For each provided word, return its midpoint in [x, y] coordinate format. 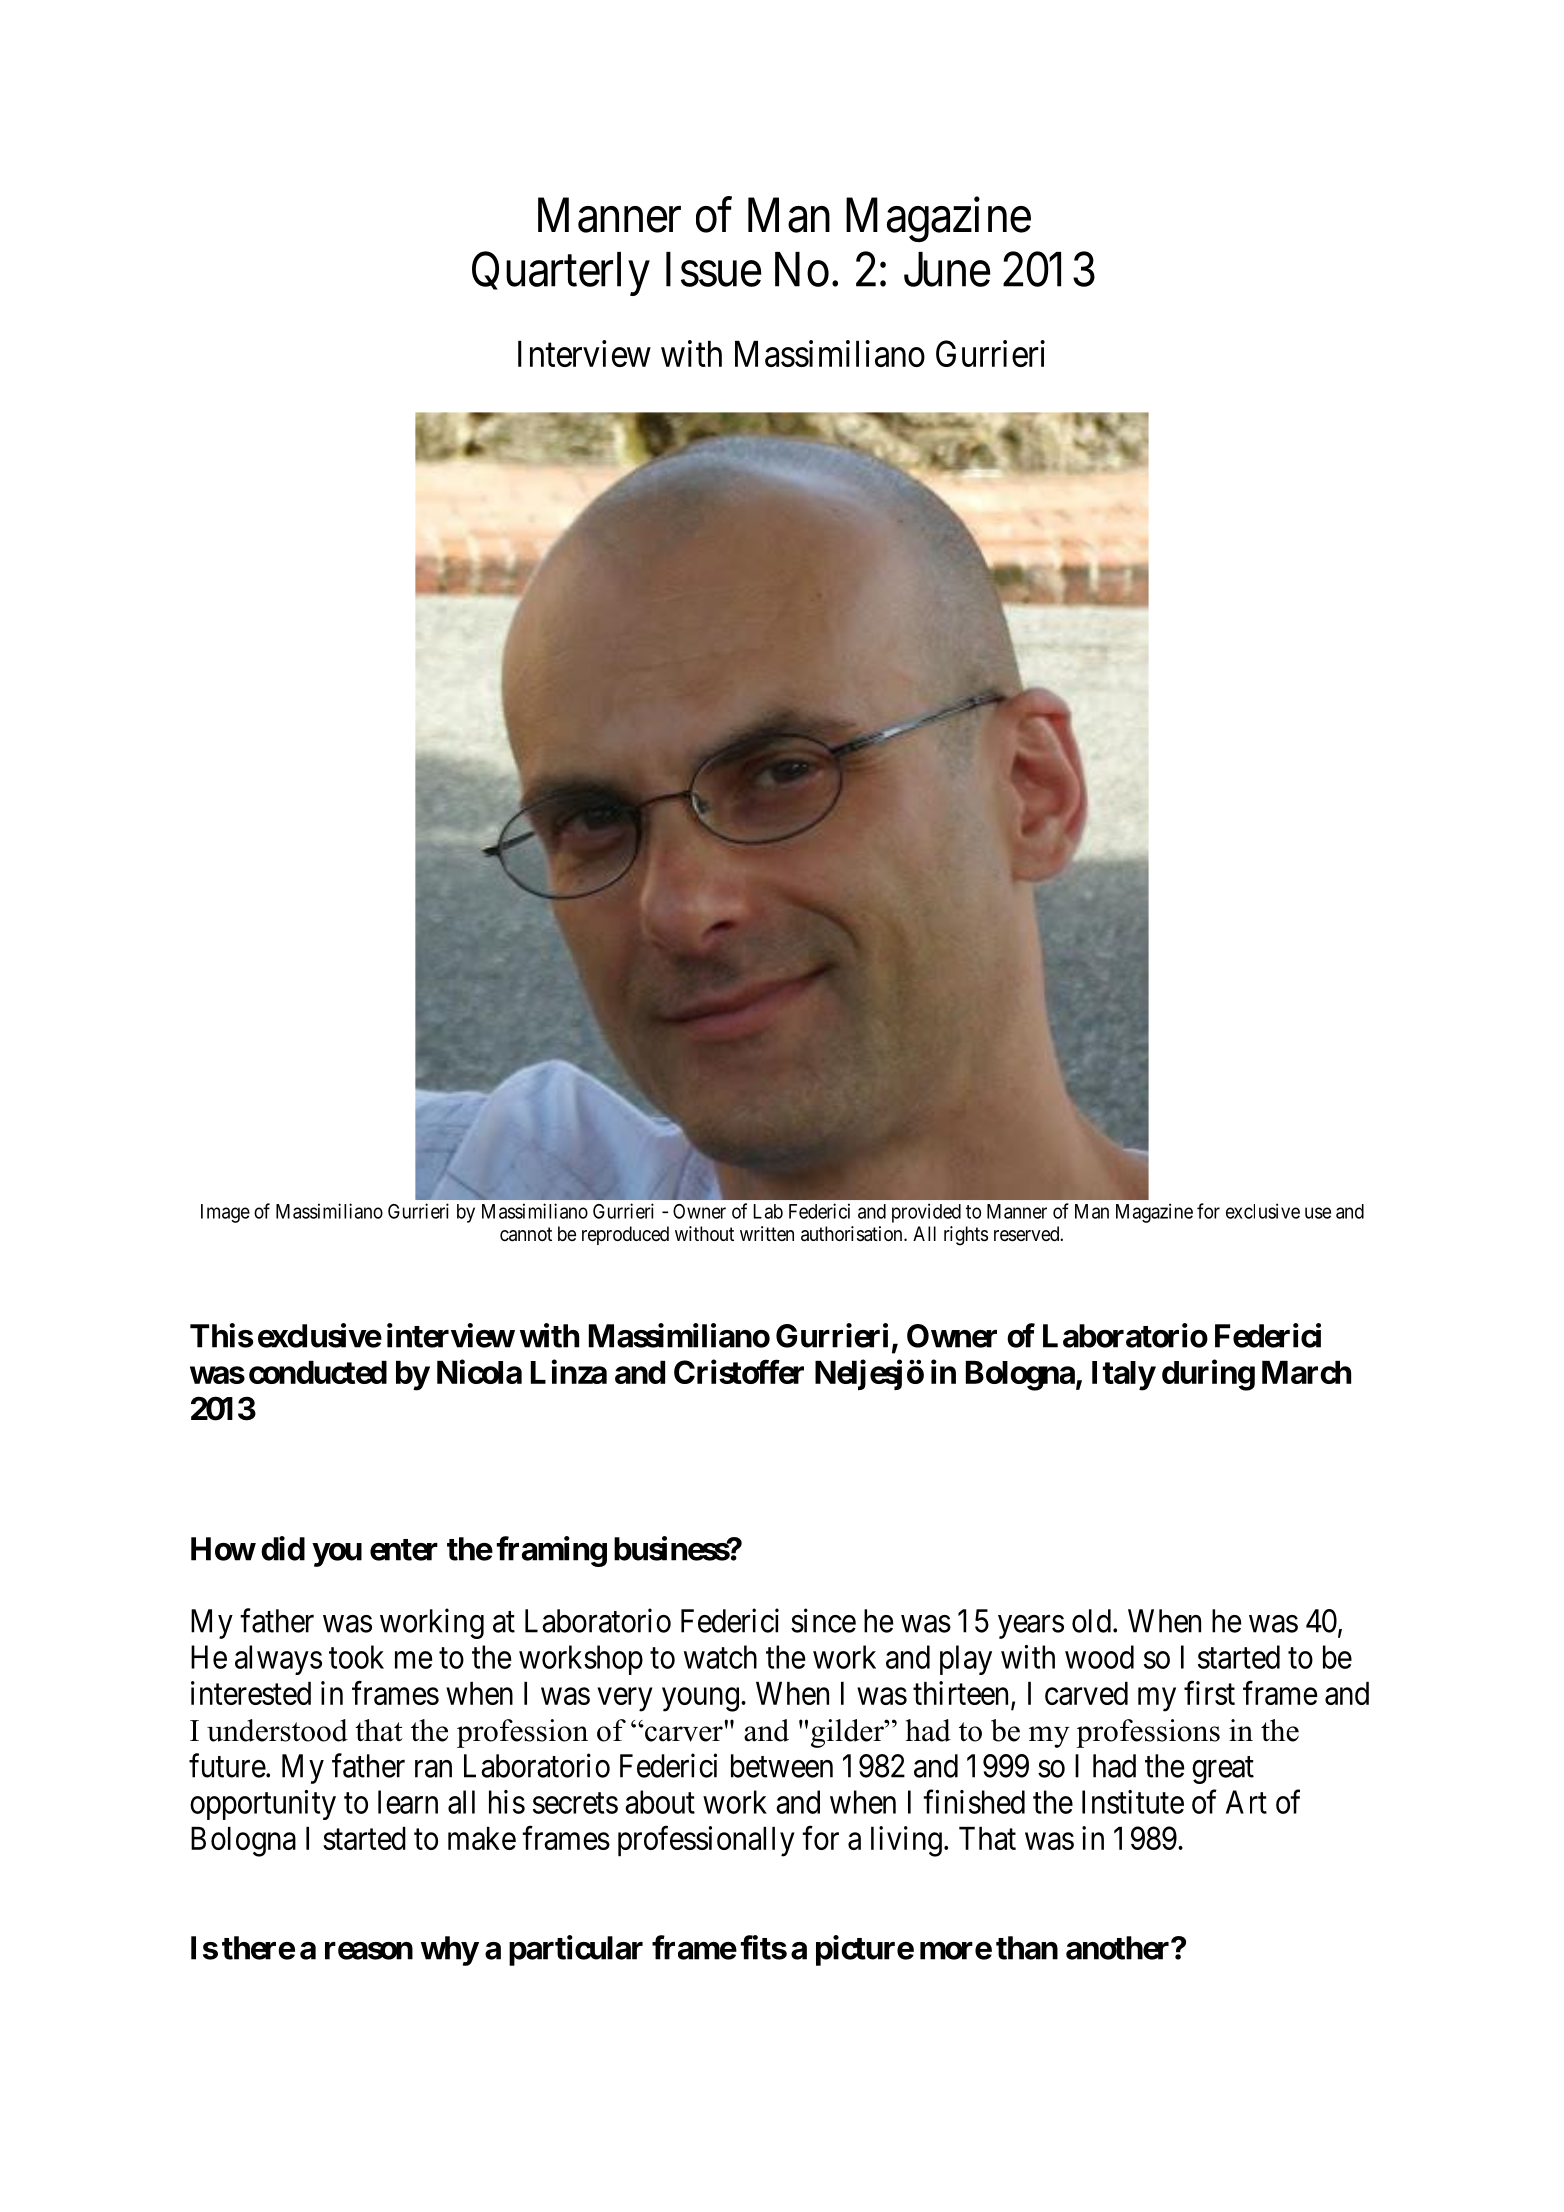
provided [926, 1213]
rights [966, 1236]
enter [404, 1550]
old [1091, 1621]
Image [225, 1213]
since [823, 1620]
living [906, 1841]
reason [369, 1951]
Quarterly [561, 274]
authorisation [853, 1234]
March [1306, 1372]
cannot [526, 1234]
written [767, 1233]
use [1318, 1213]
